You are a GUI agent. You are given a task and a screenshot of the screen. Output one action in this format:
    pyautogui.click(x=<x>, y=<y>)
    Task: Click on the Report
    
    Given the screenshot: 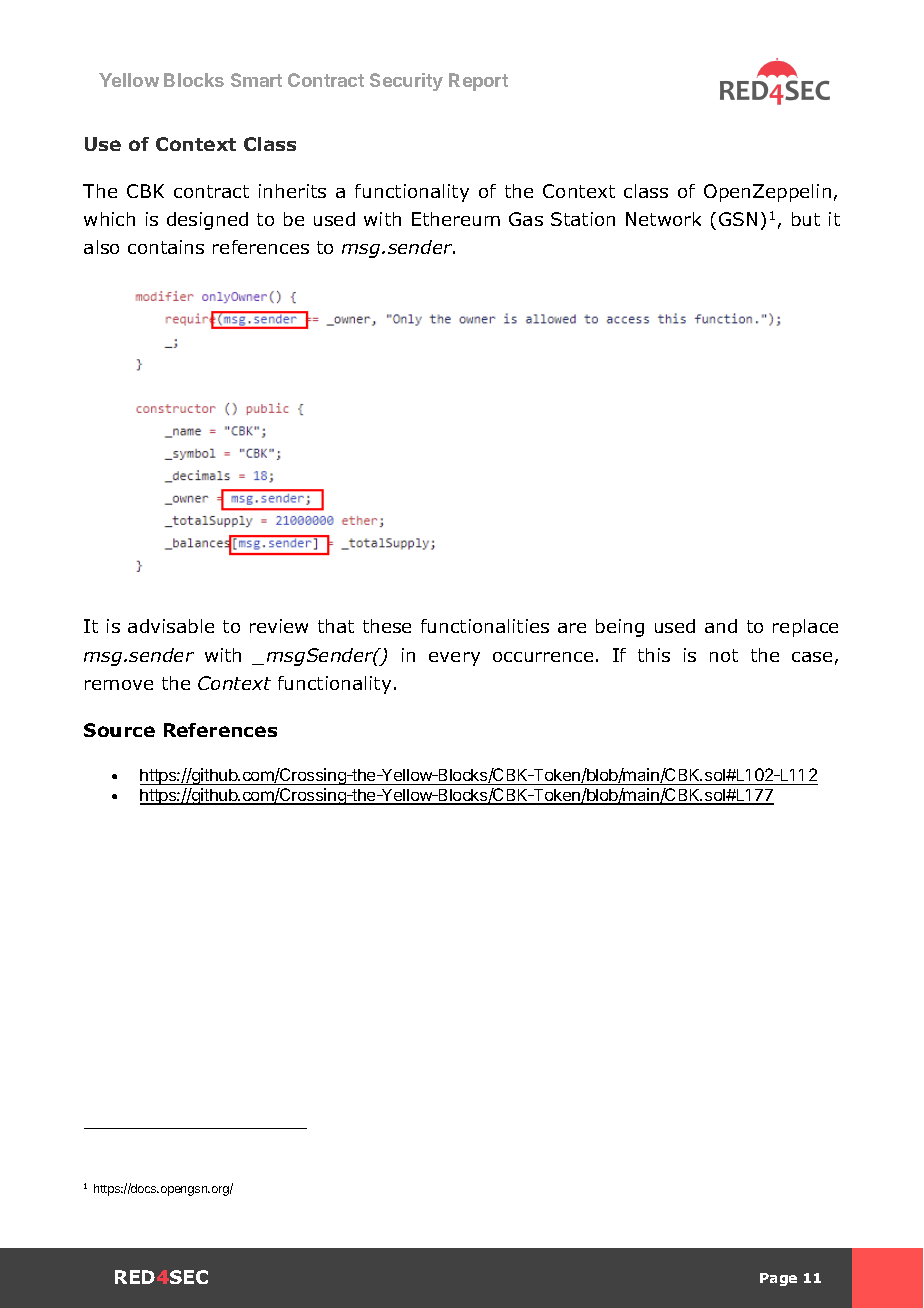 What is the action you would take?
    pyautogui.click(x=478, y=82)
